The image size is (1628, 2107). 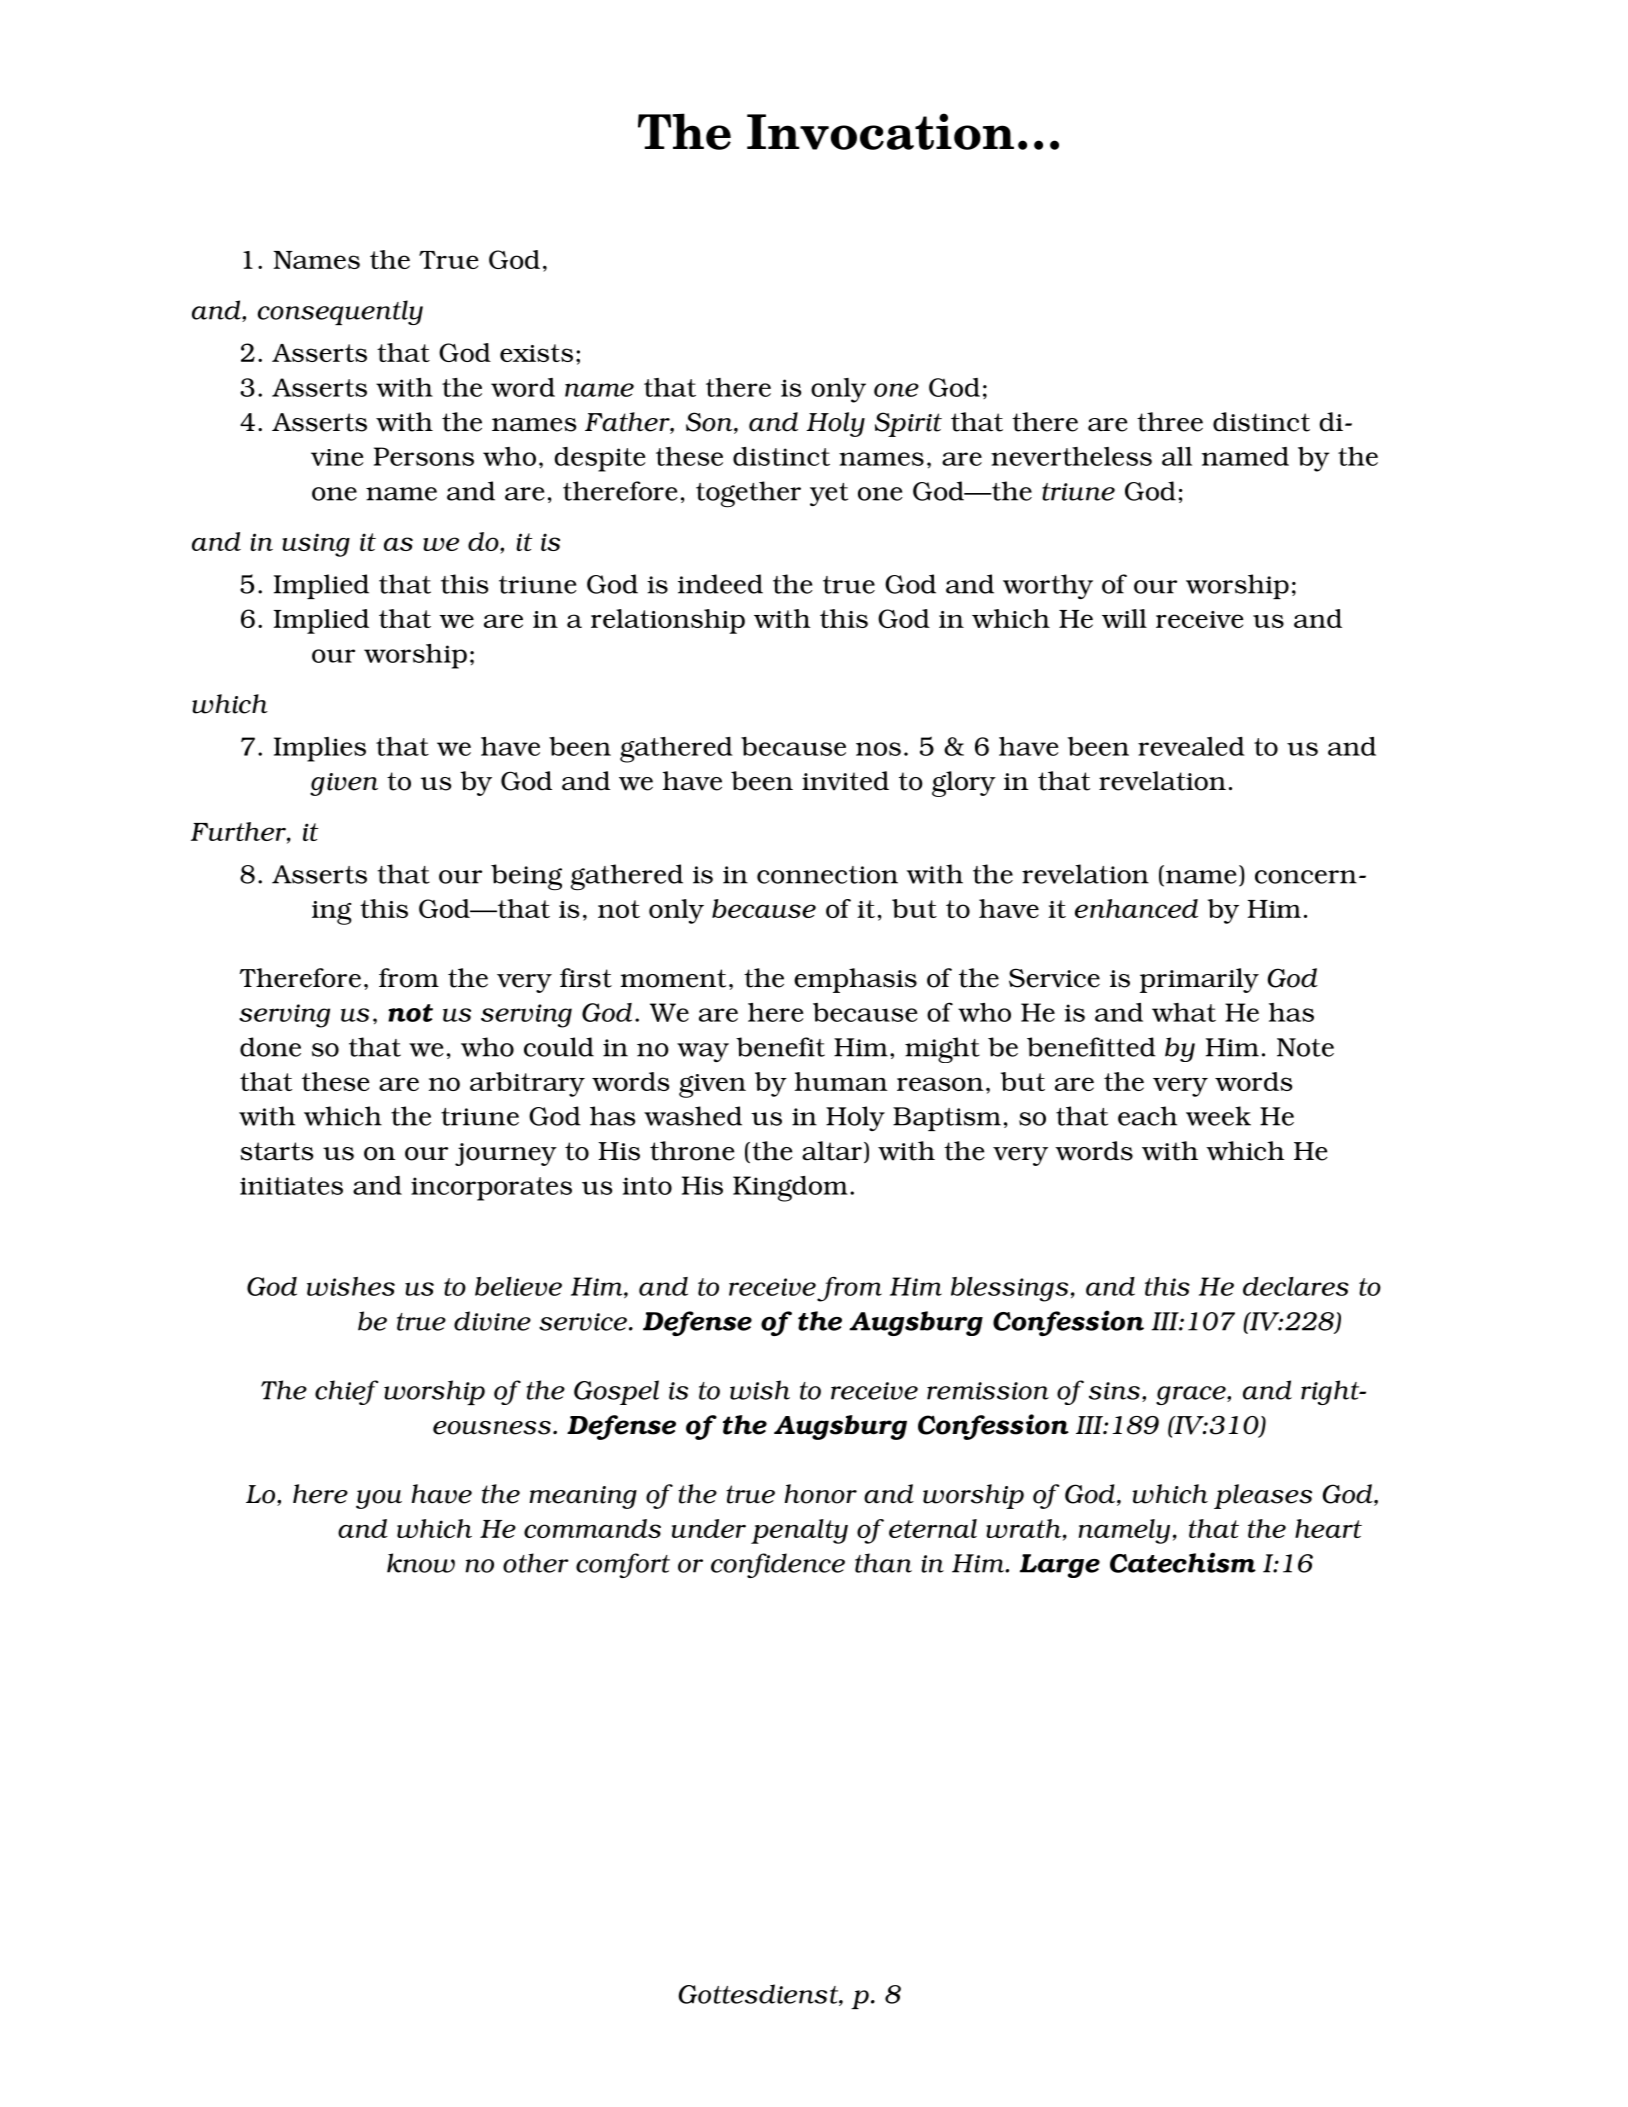 What do you see at coordinates (829, 494) in the screenshot?
I see `yet` at bounding box center [829, 494].
